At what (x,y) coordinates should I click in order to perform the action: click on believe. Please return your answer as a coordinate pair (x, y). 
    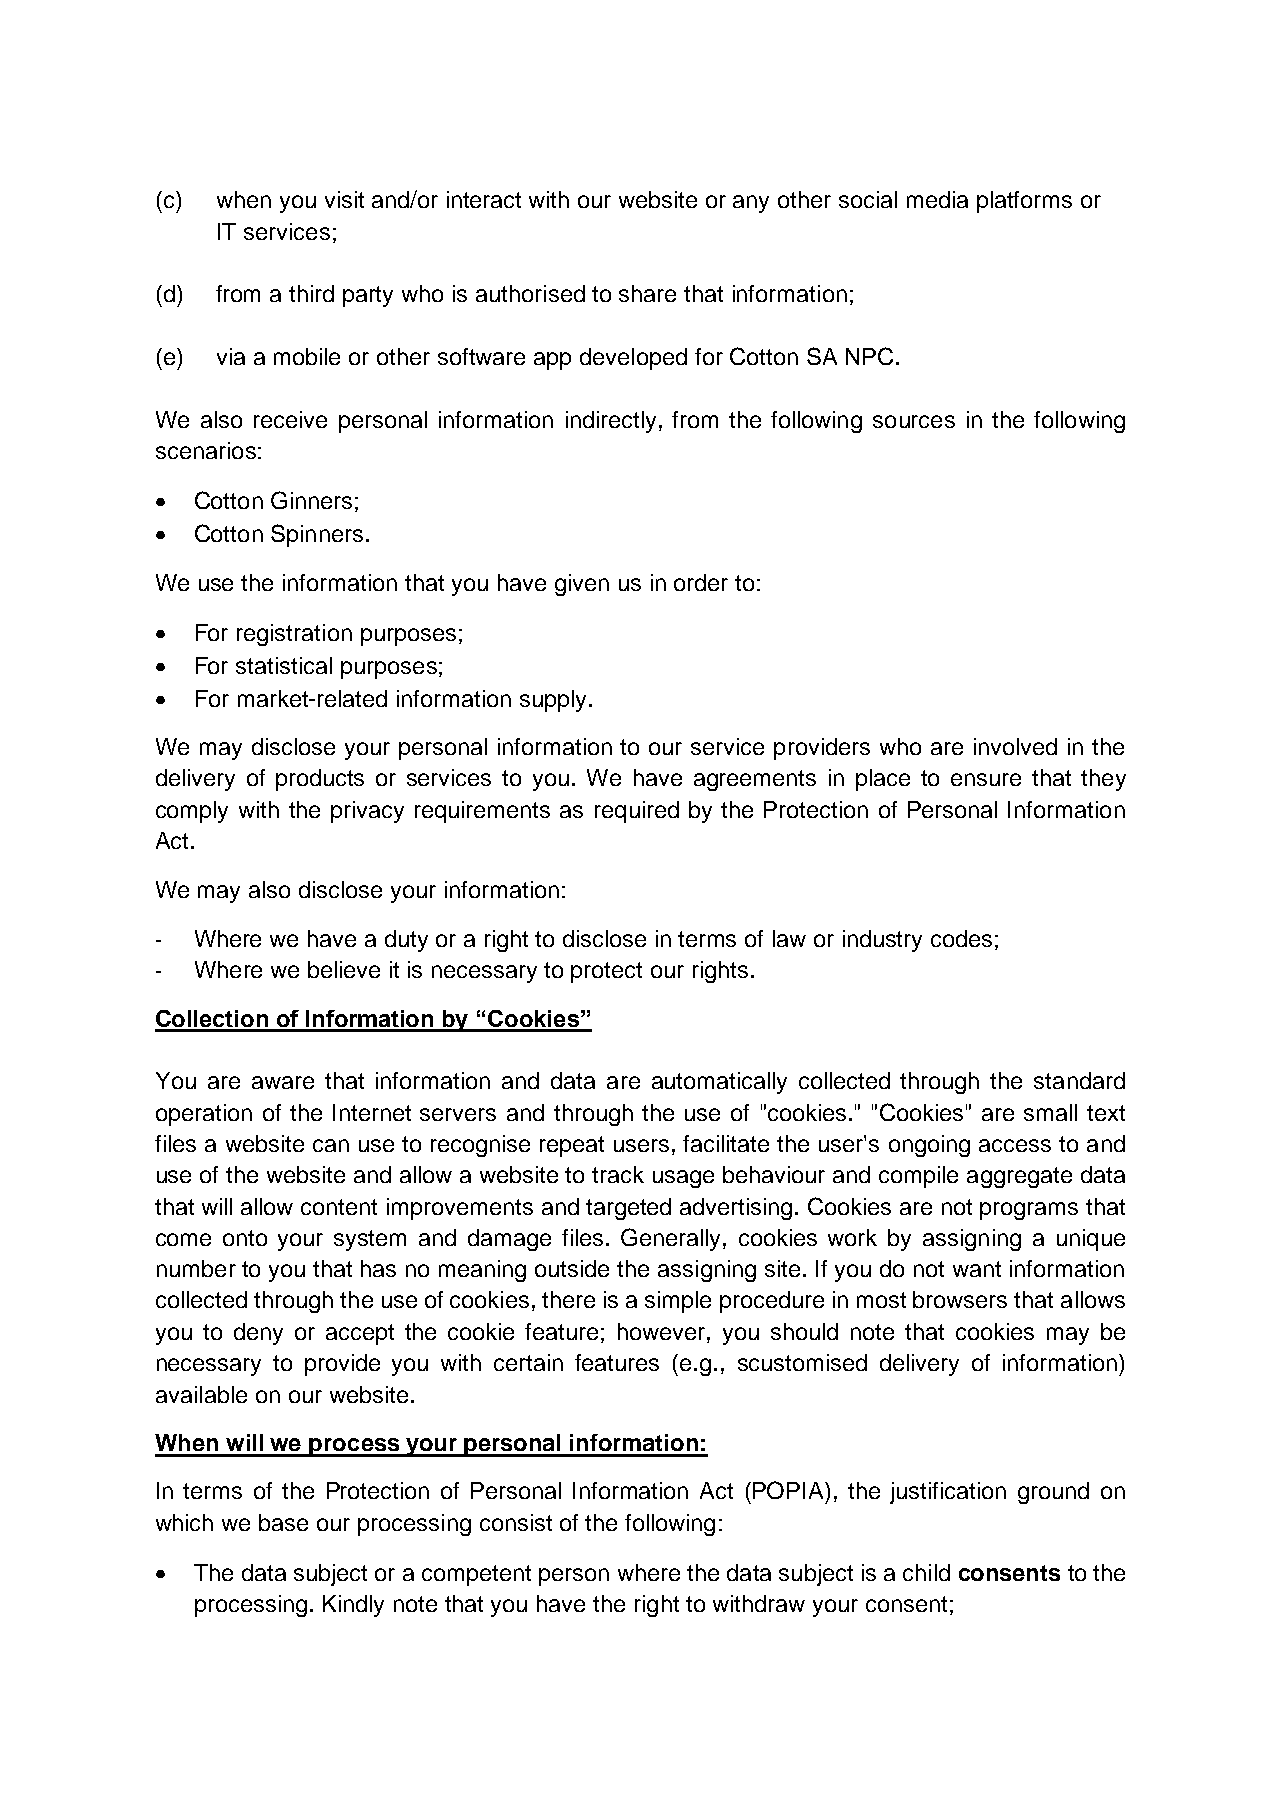
    Looking at the image, I should click on (344, 969).
